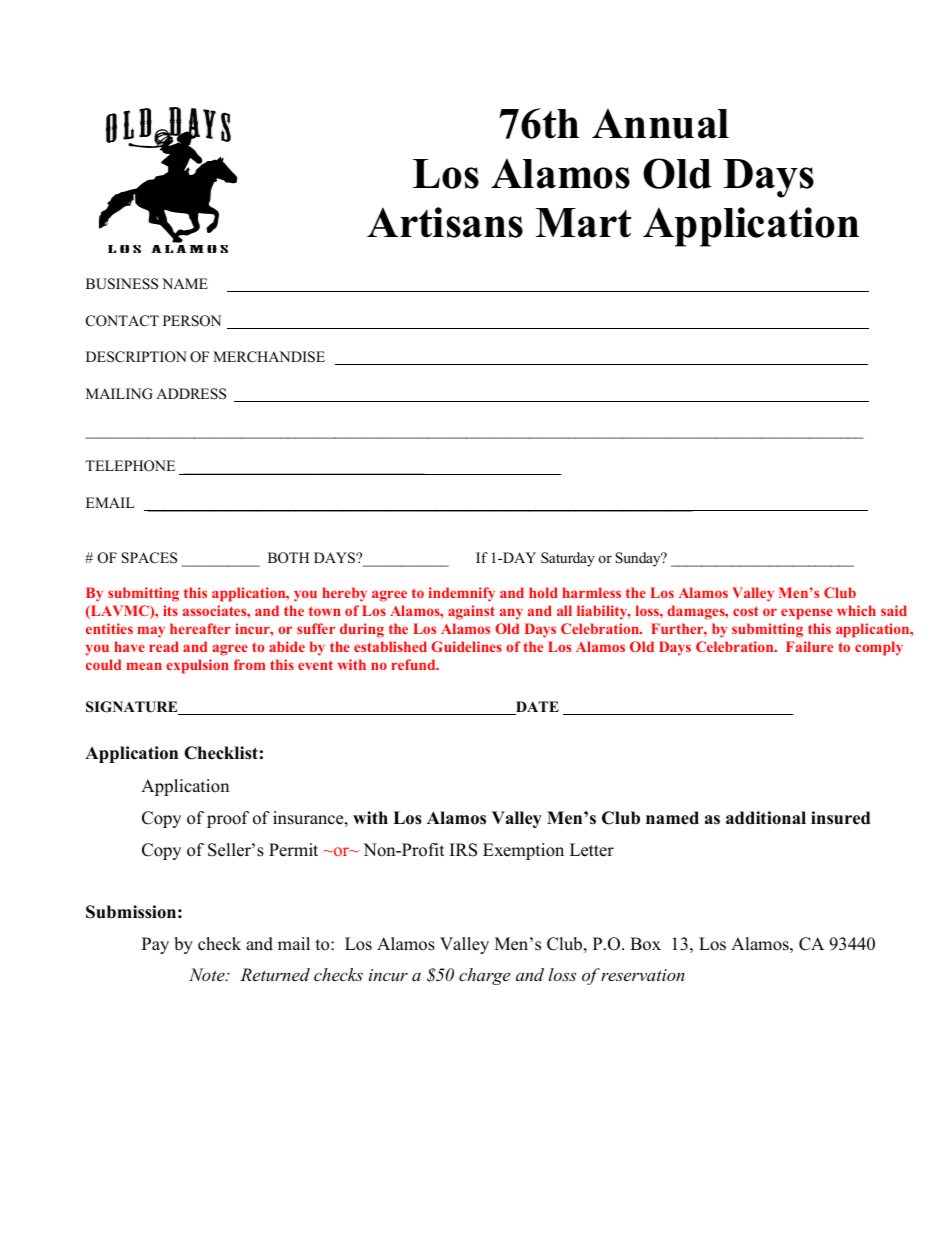 This document has width=952, height=1233. Describe the element at coordinates (155, 945) in the document. I see `Pay` at that location.
